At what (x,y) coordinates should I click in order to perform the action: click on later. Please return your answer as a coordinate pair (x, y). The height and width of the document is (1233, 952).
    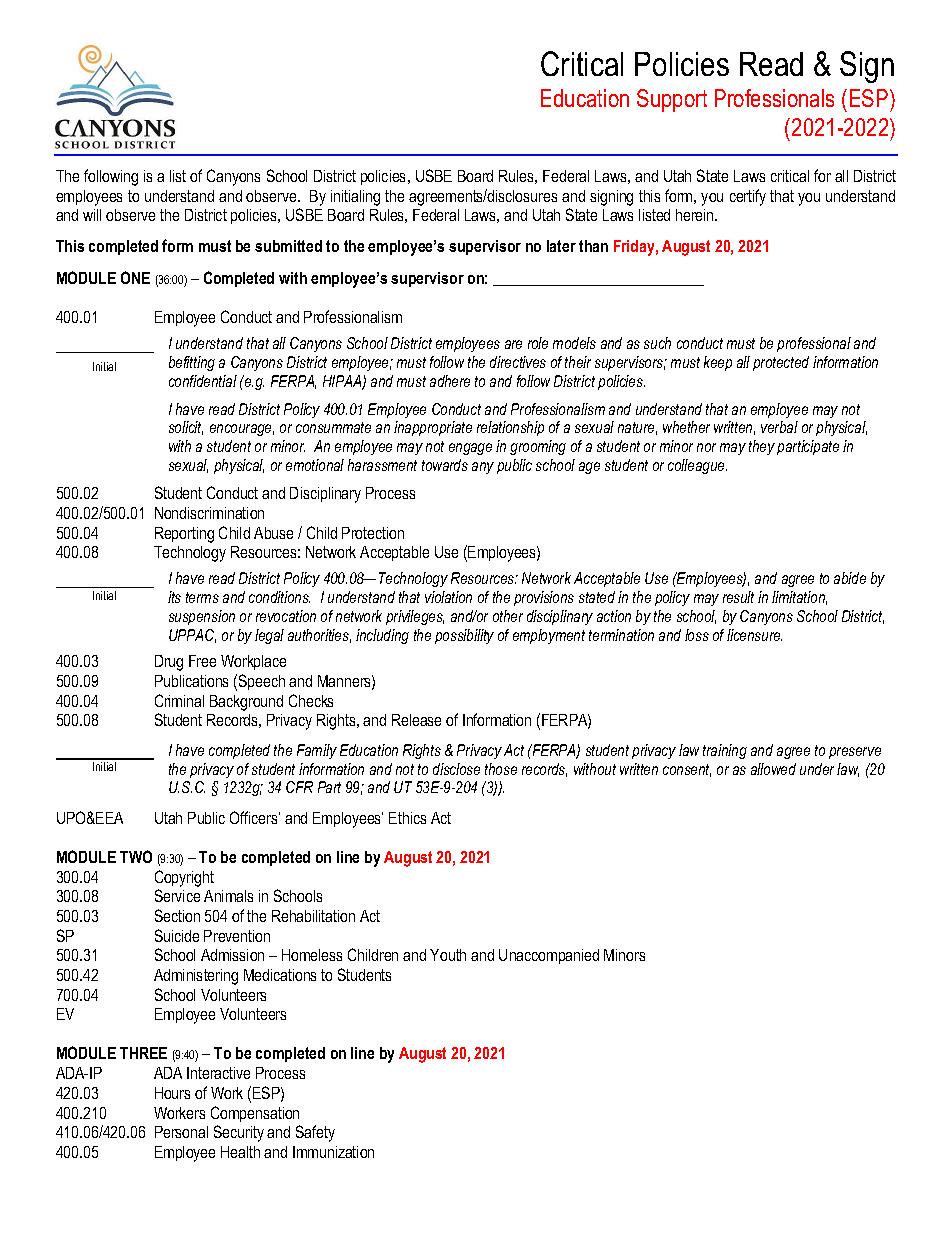
    Looking at the image, I should click on (561, 246).
